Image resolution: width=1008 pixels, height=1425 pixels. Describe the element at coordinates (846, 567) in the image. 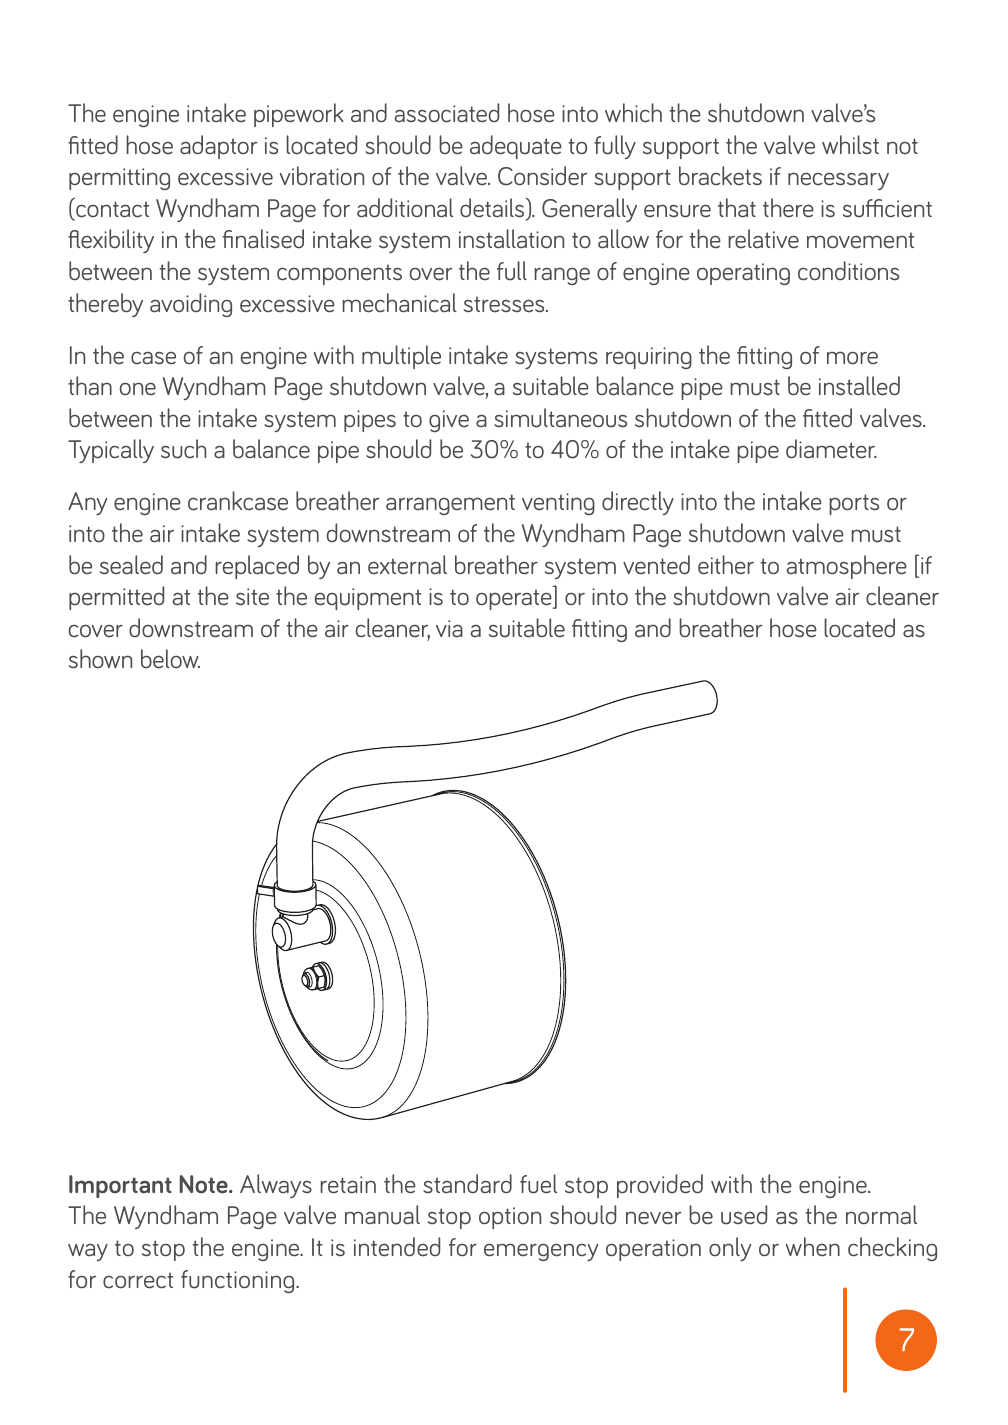

I see `atmosphere` at that location.
